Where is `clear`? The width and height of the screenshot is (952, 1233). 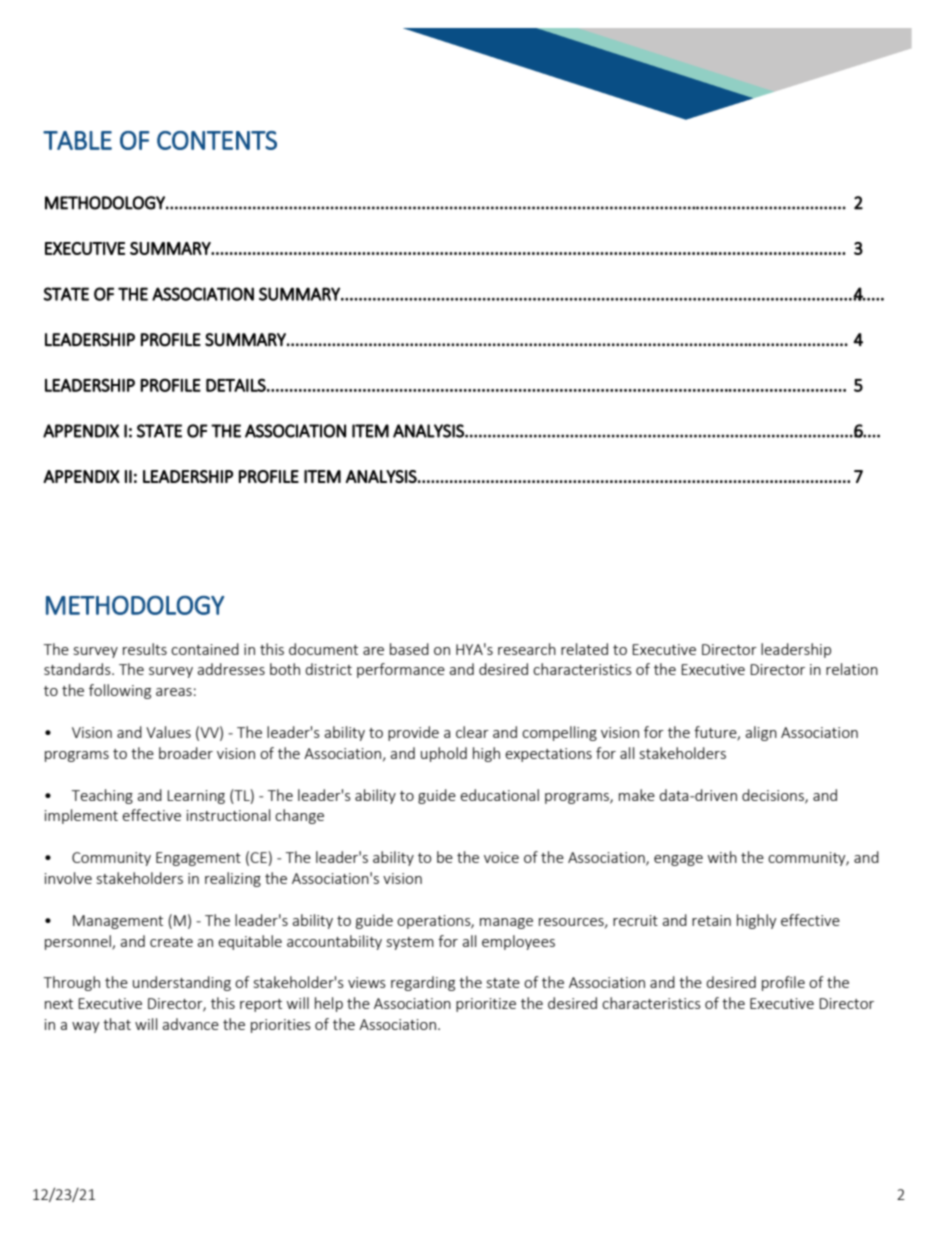 clear is located at coordinates (472, 732).
